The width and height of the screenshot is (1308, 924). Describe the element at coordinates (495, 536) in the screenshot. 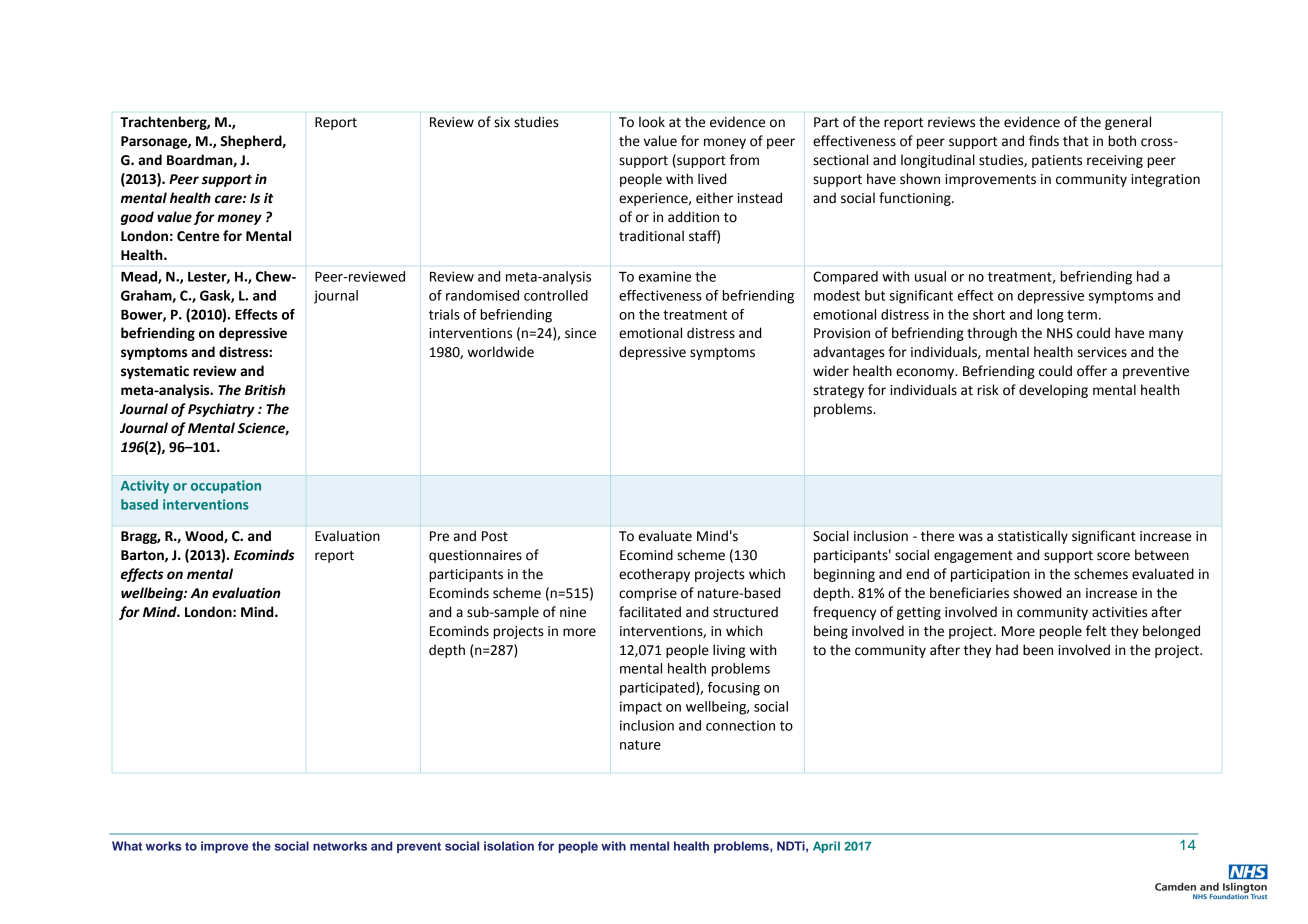

I see `Post` at that location.
